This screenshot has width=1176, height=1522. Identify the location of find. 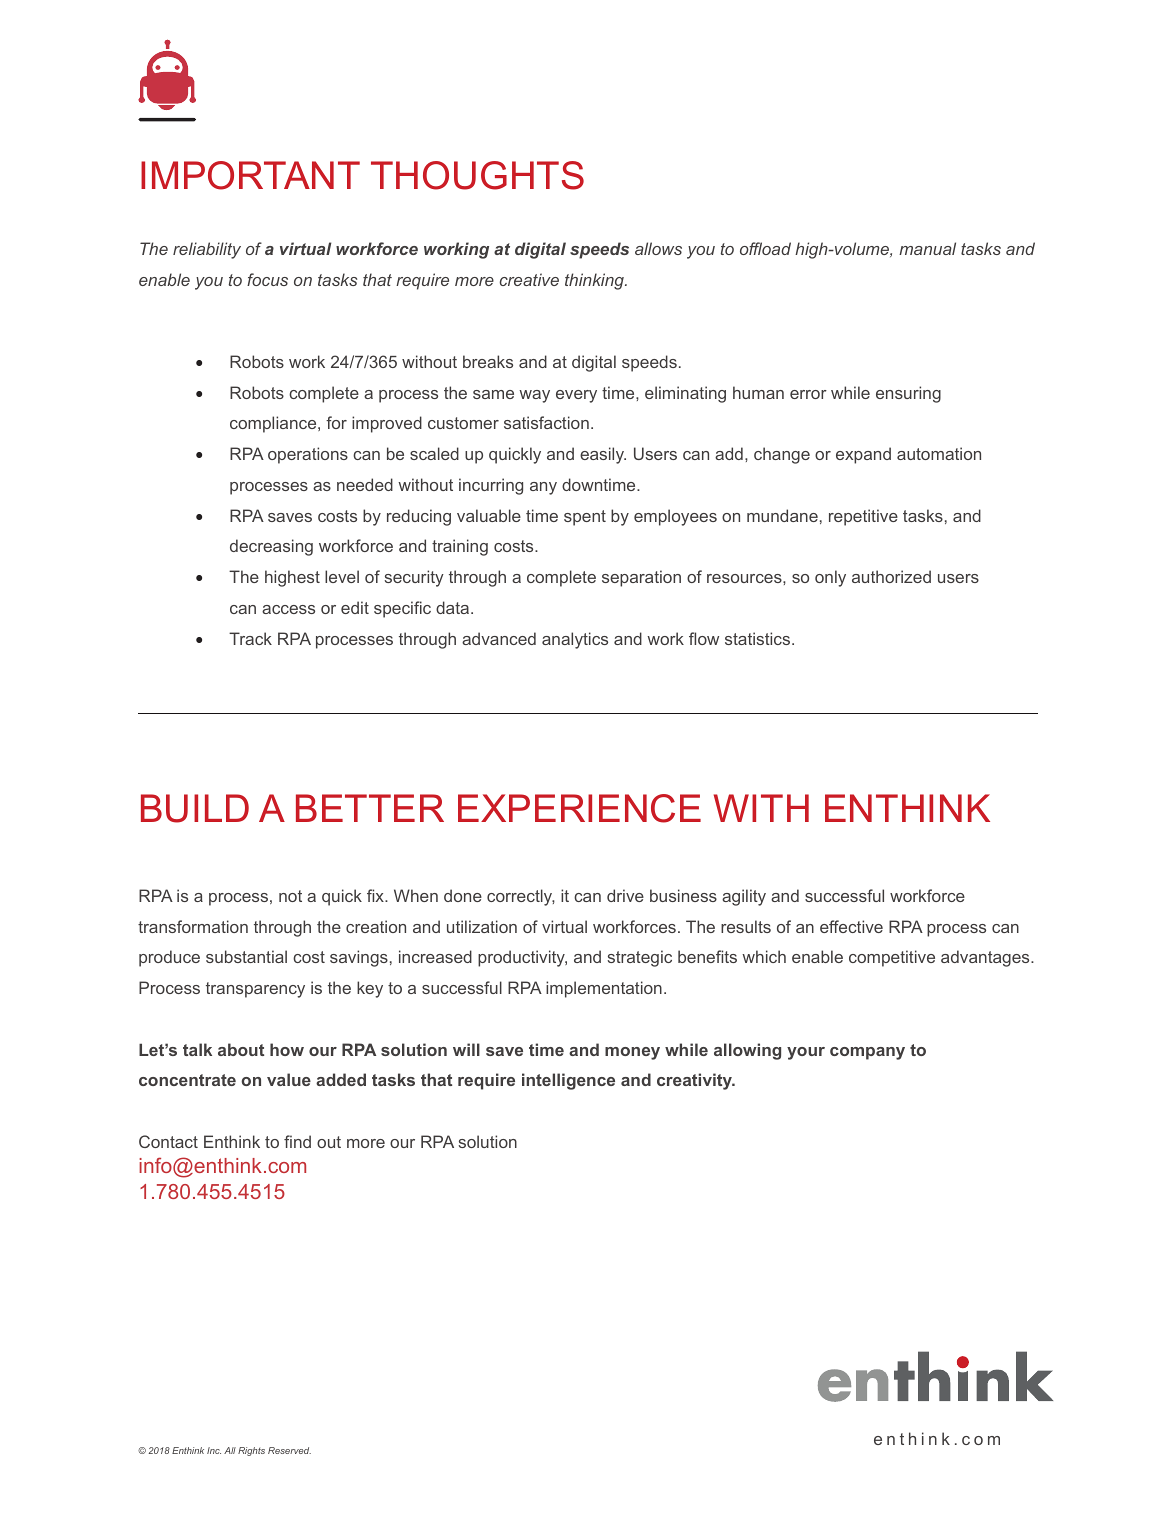
(297, 1141).
